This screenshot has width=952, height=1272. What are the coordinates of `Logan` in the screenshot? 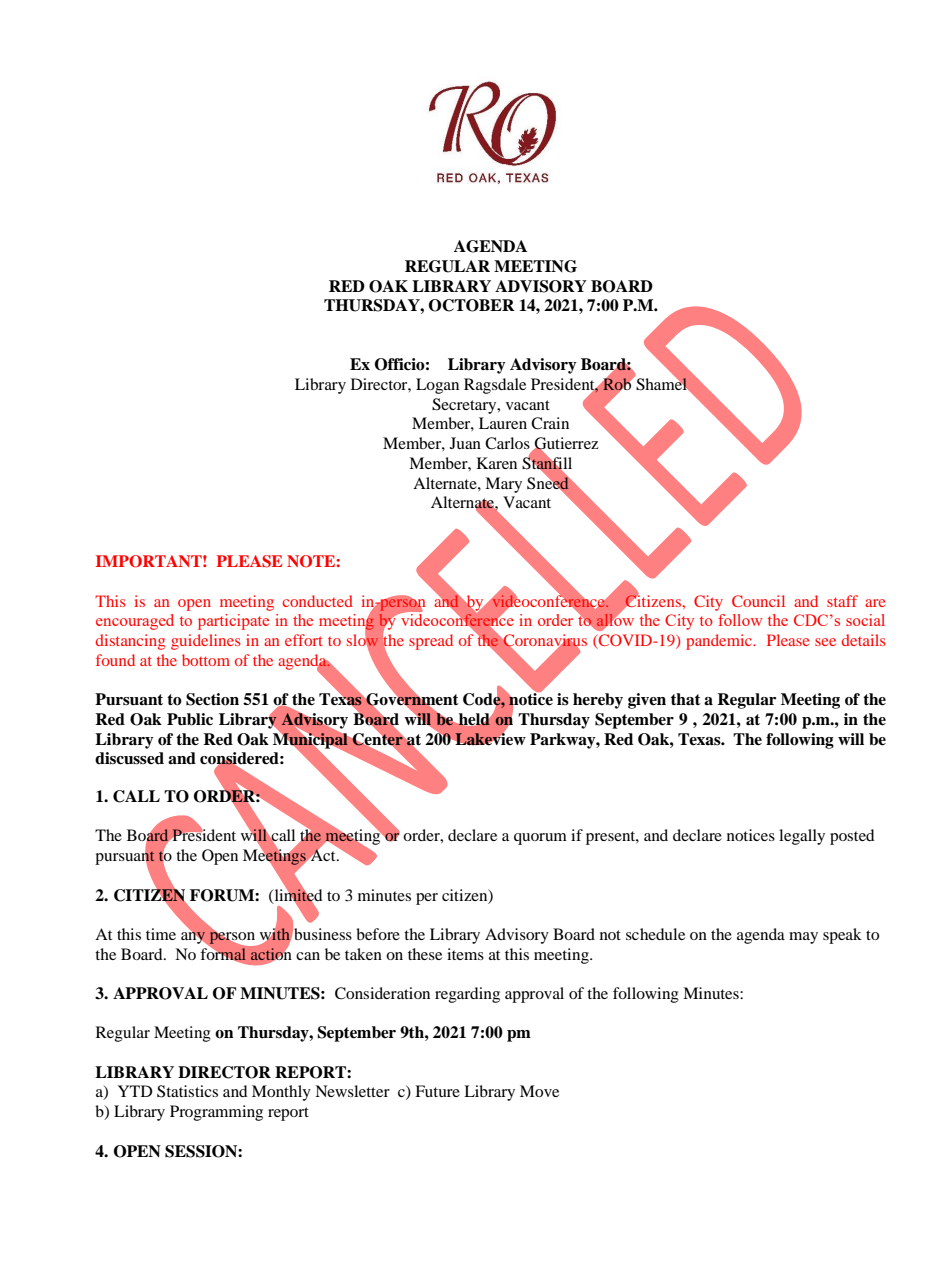 It's located at (437, 386).
